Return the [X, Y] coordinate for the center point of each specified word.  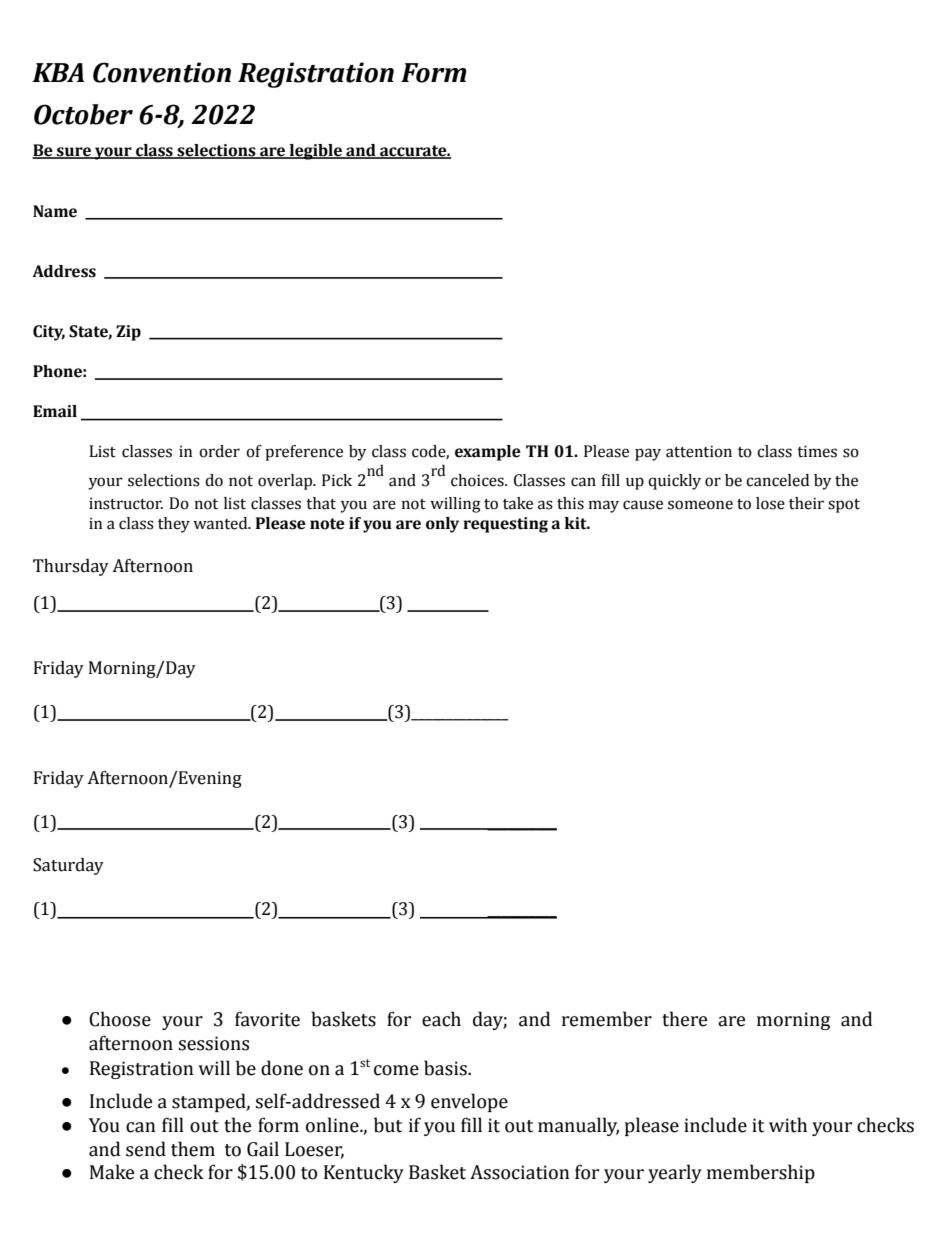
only [442, 525]
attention [699, 451]
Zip [128, 333]
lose [770, 503]
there [684, 1019]
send [146, 1149]
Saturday [68, 866]
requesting [505, 525]
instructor [126, 503]
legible [315, 152]
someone [700, 505]
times [817, 451]
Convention [162, 72]
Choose [120, 1019]
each [441, 1019]
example [488, 453]
